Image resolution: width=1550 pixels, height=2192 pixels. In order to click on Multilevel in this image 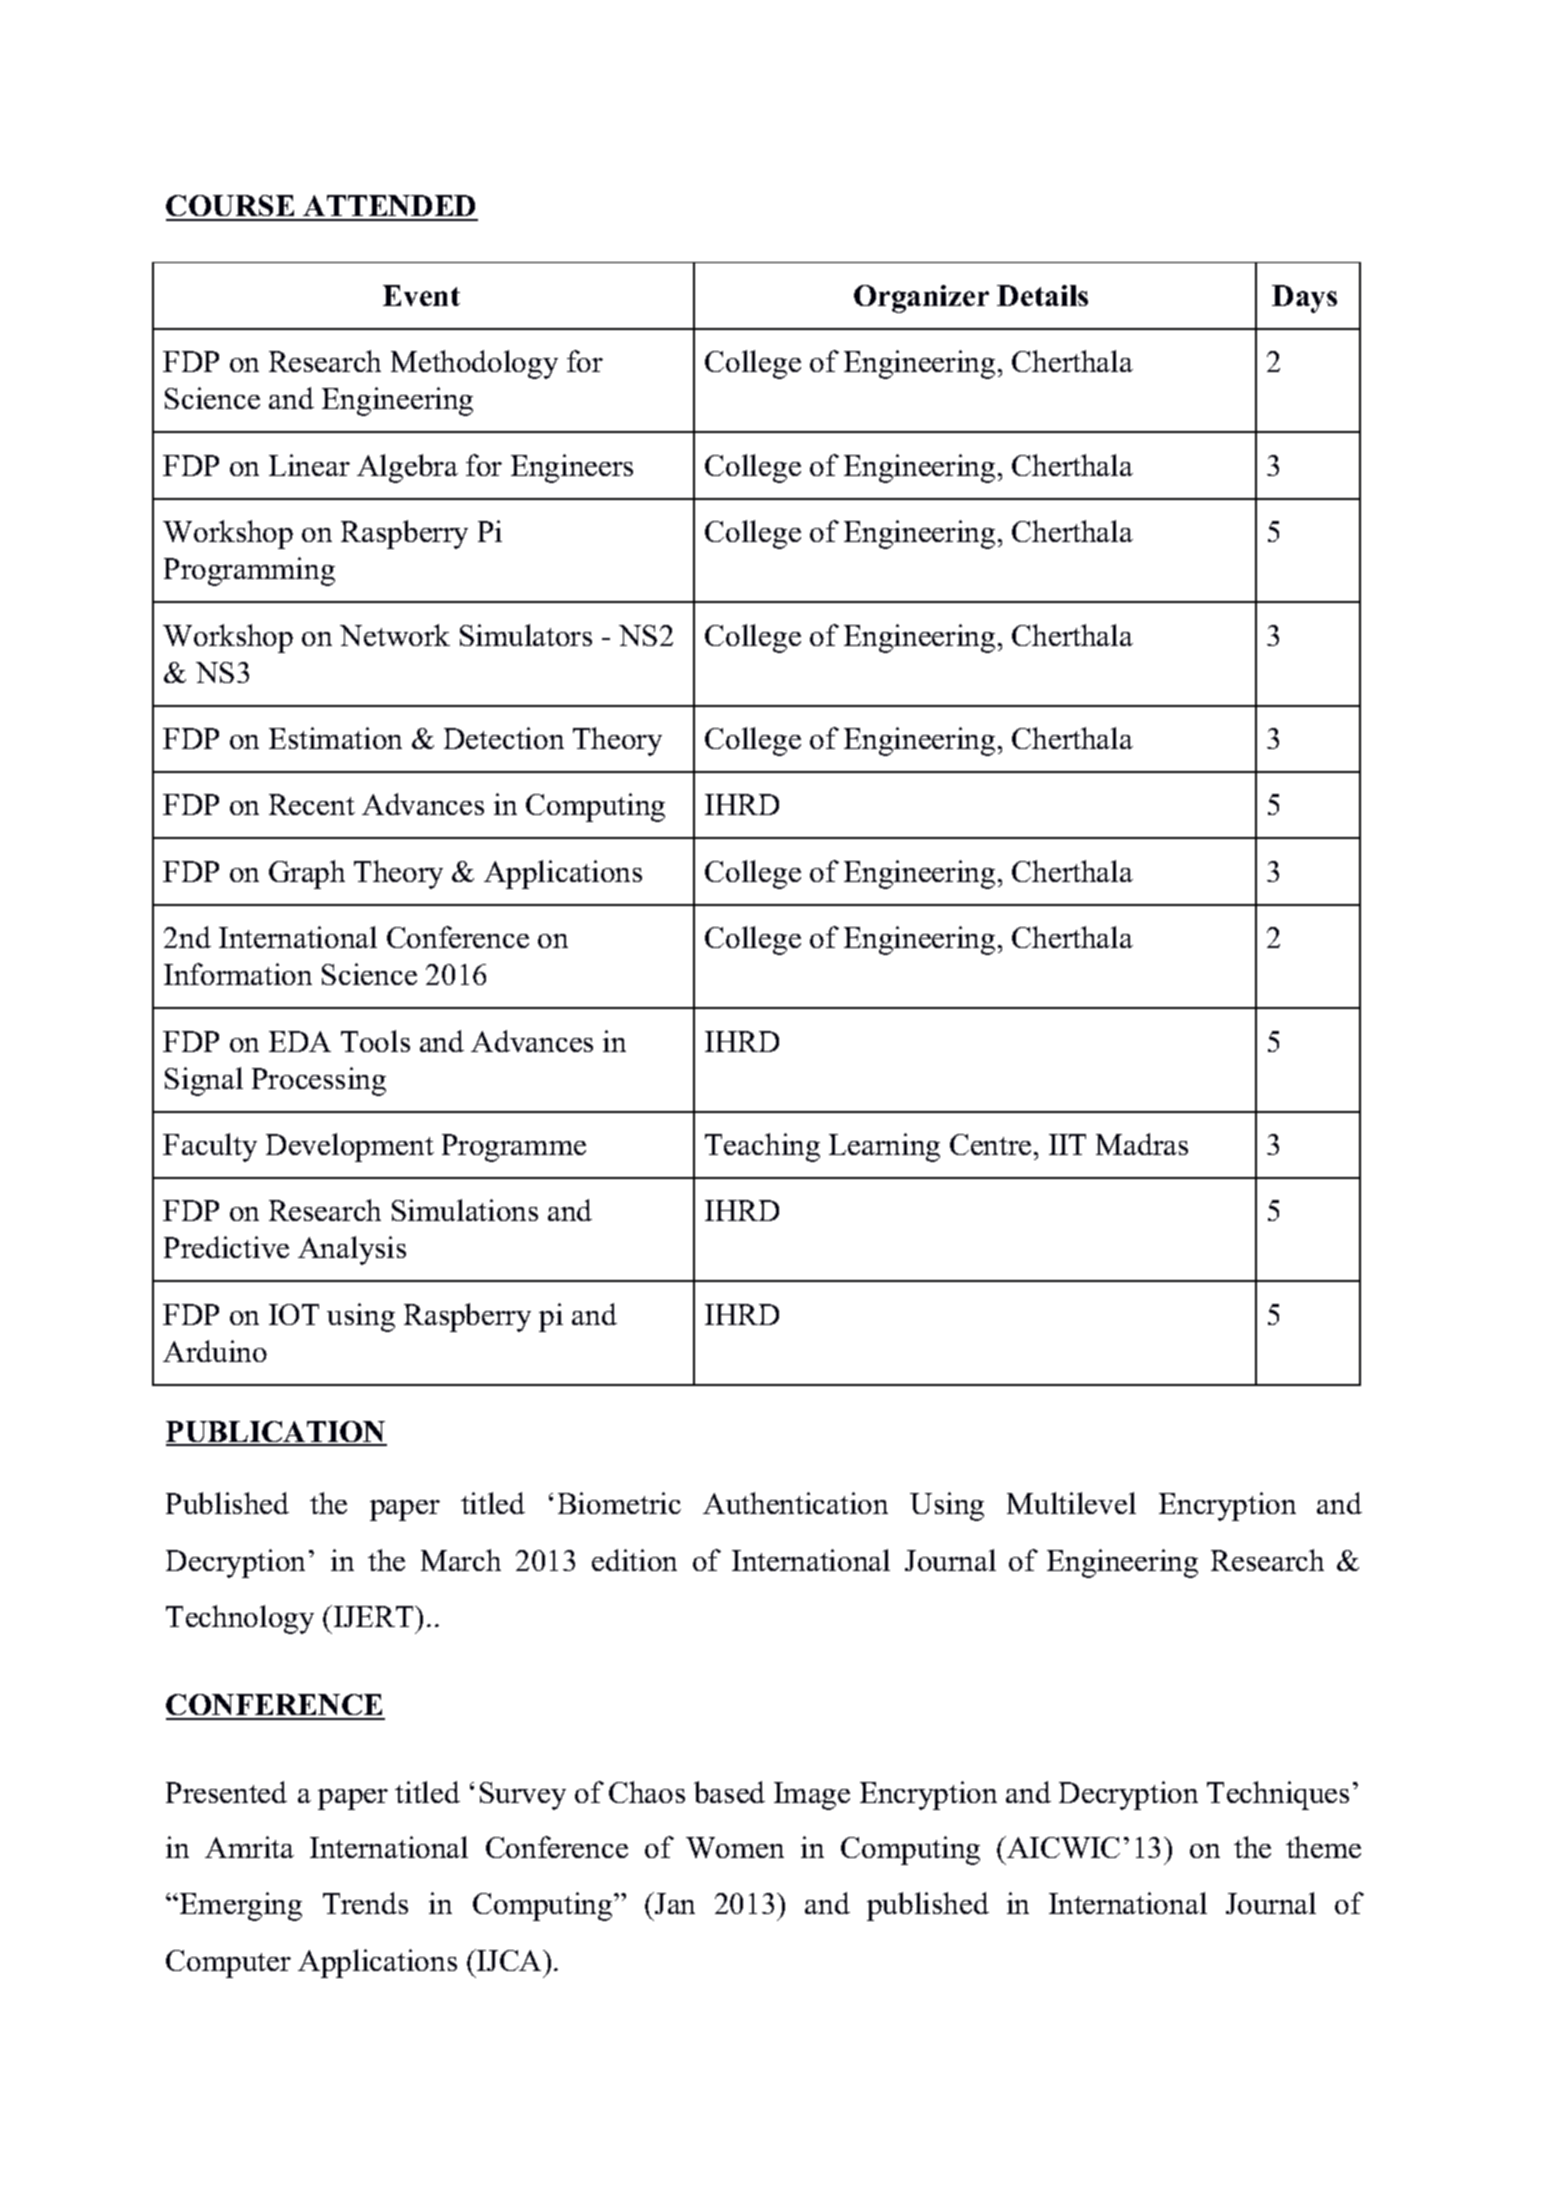, I will do `click(1071, 1503)`.
